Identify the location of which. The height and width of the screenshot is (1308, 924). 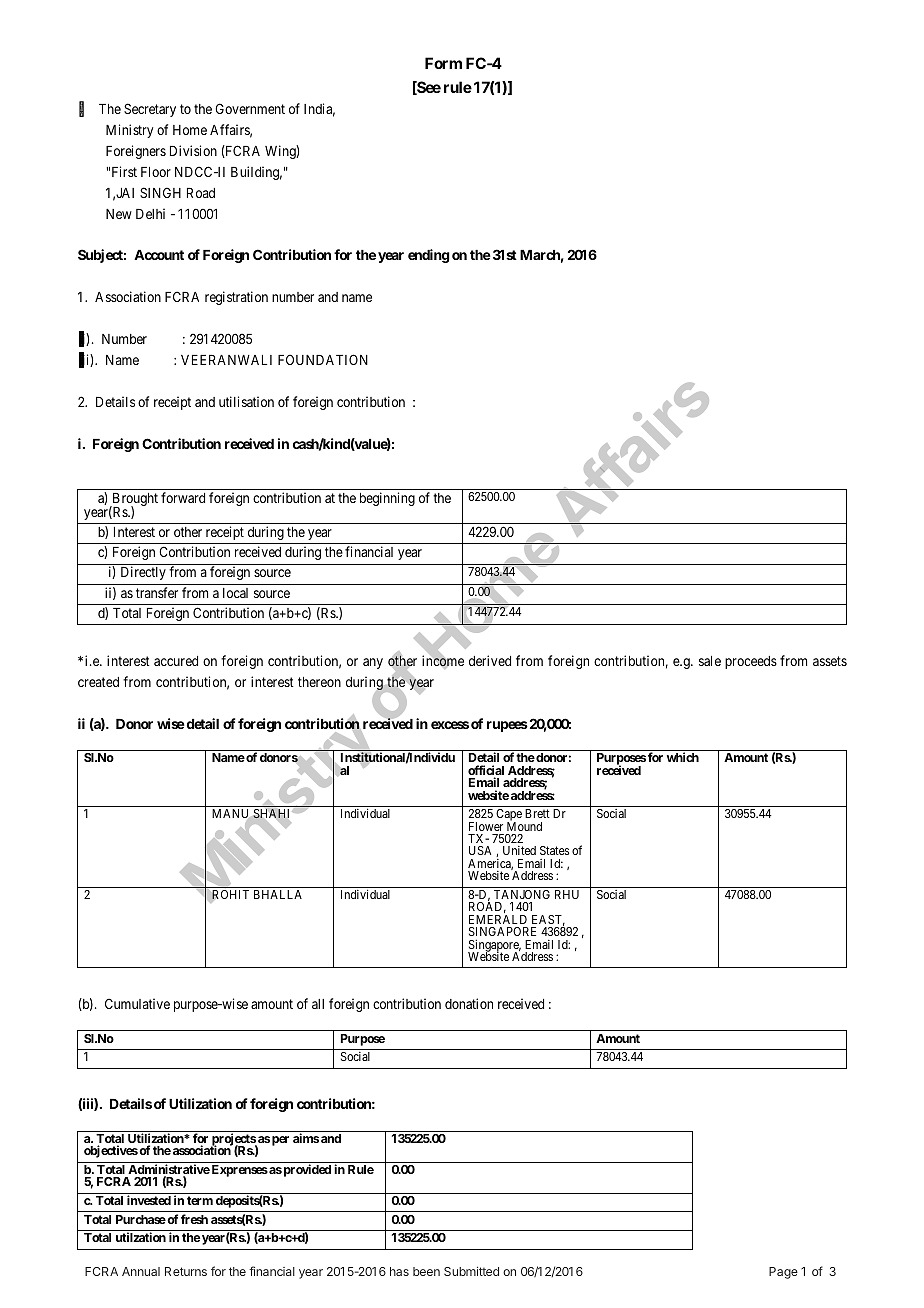
(683, 757).
